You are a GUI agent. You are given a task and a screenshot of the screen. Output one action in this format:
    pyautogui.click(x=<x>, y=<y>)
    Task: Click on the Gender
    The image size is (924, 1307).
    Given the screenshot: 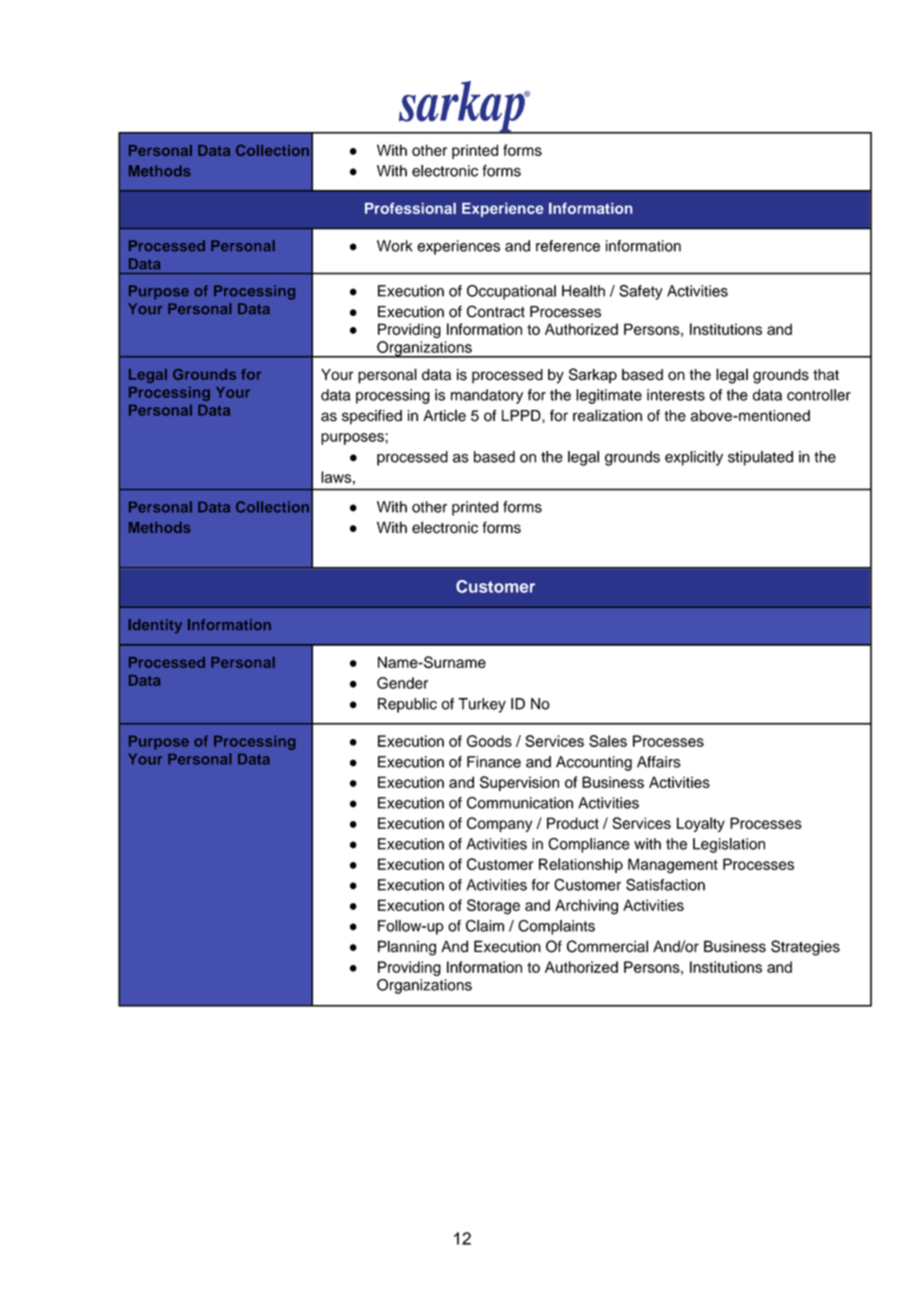 What is the action you would take?
    pyautogui.click(x=402, y=683)
